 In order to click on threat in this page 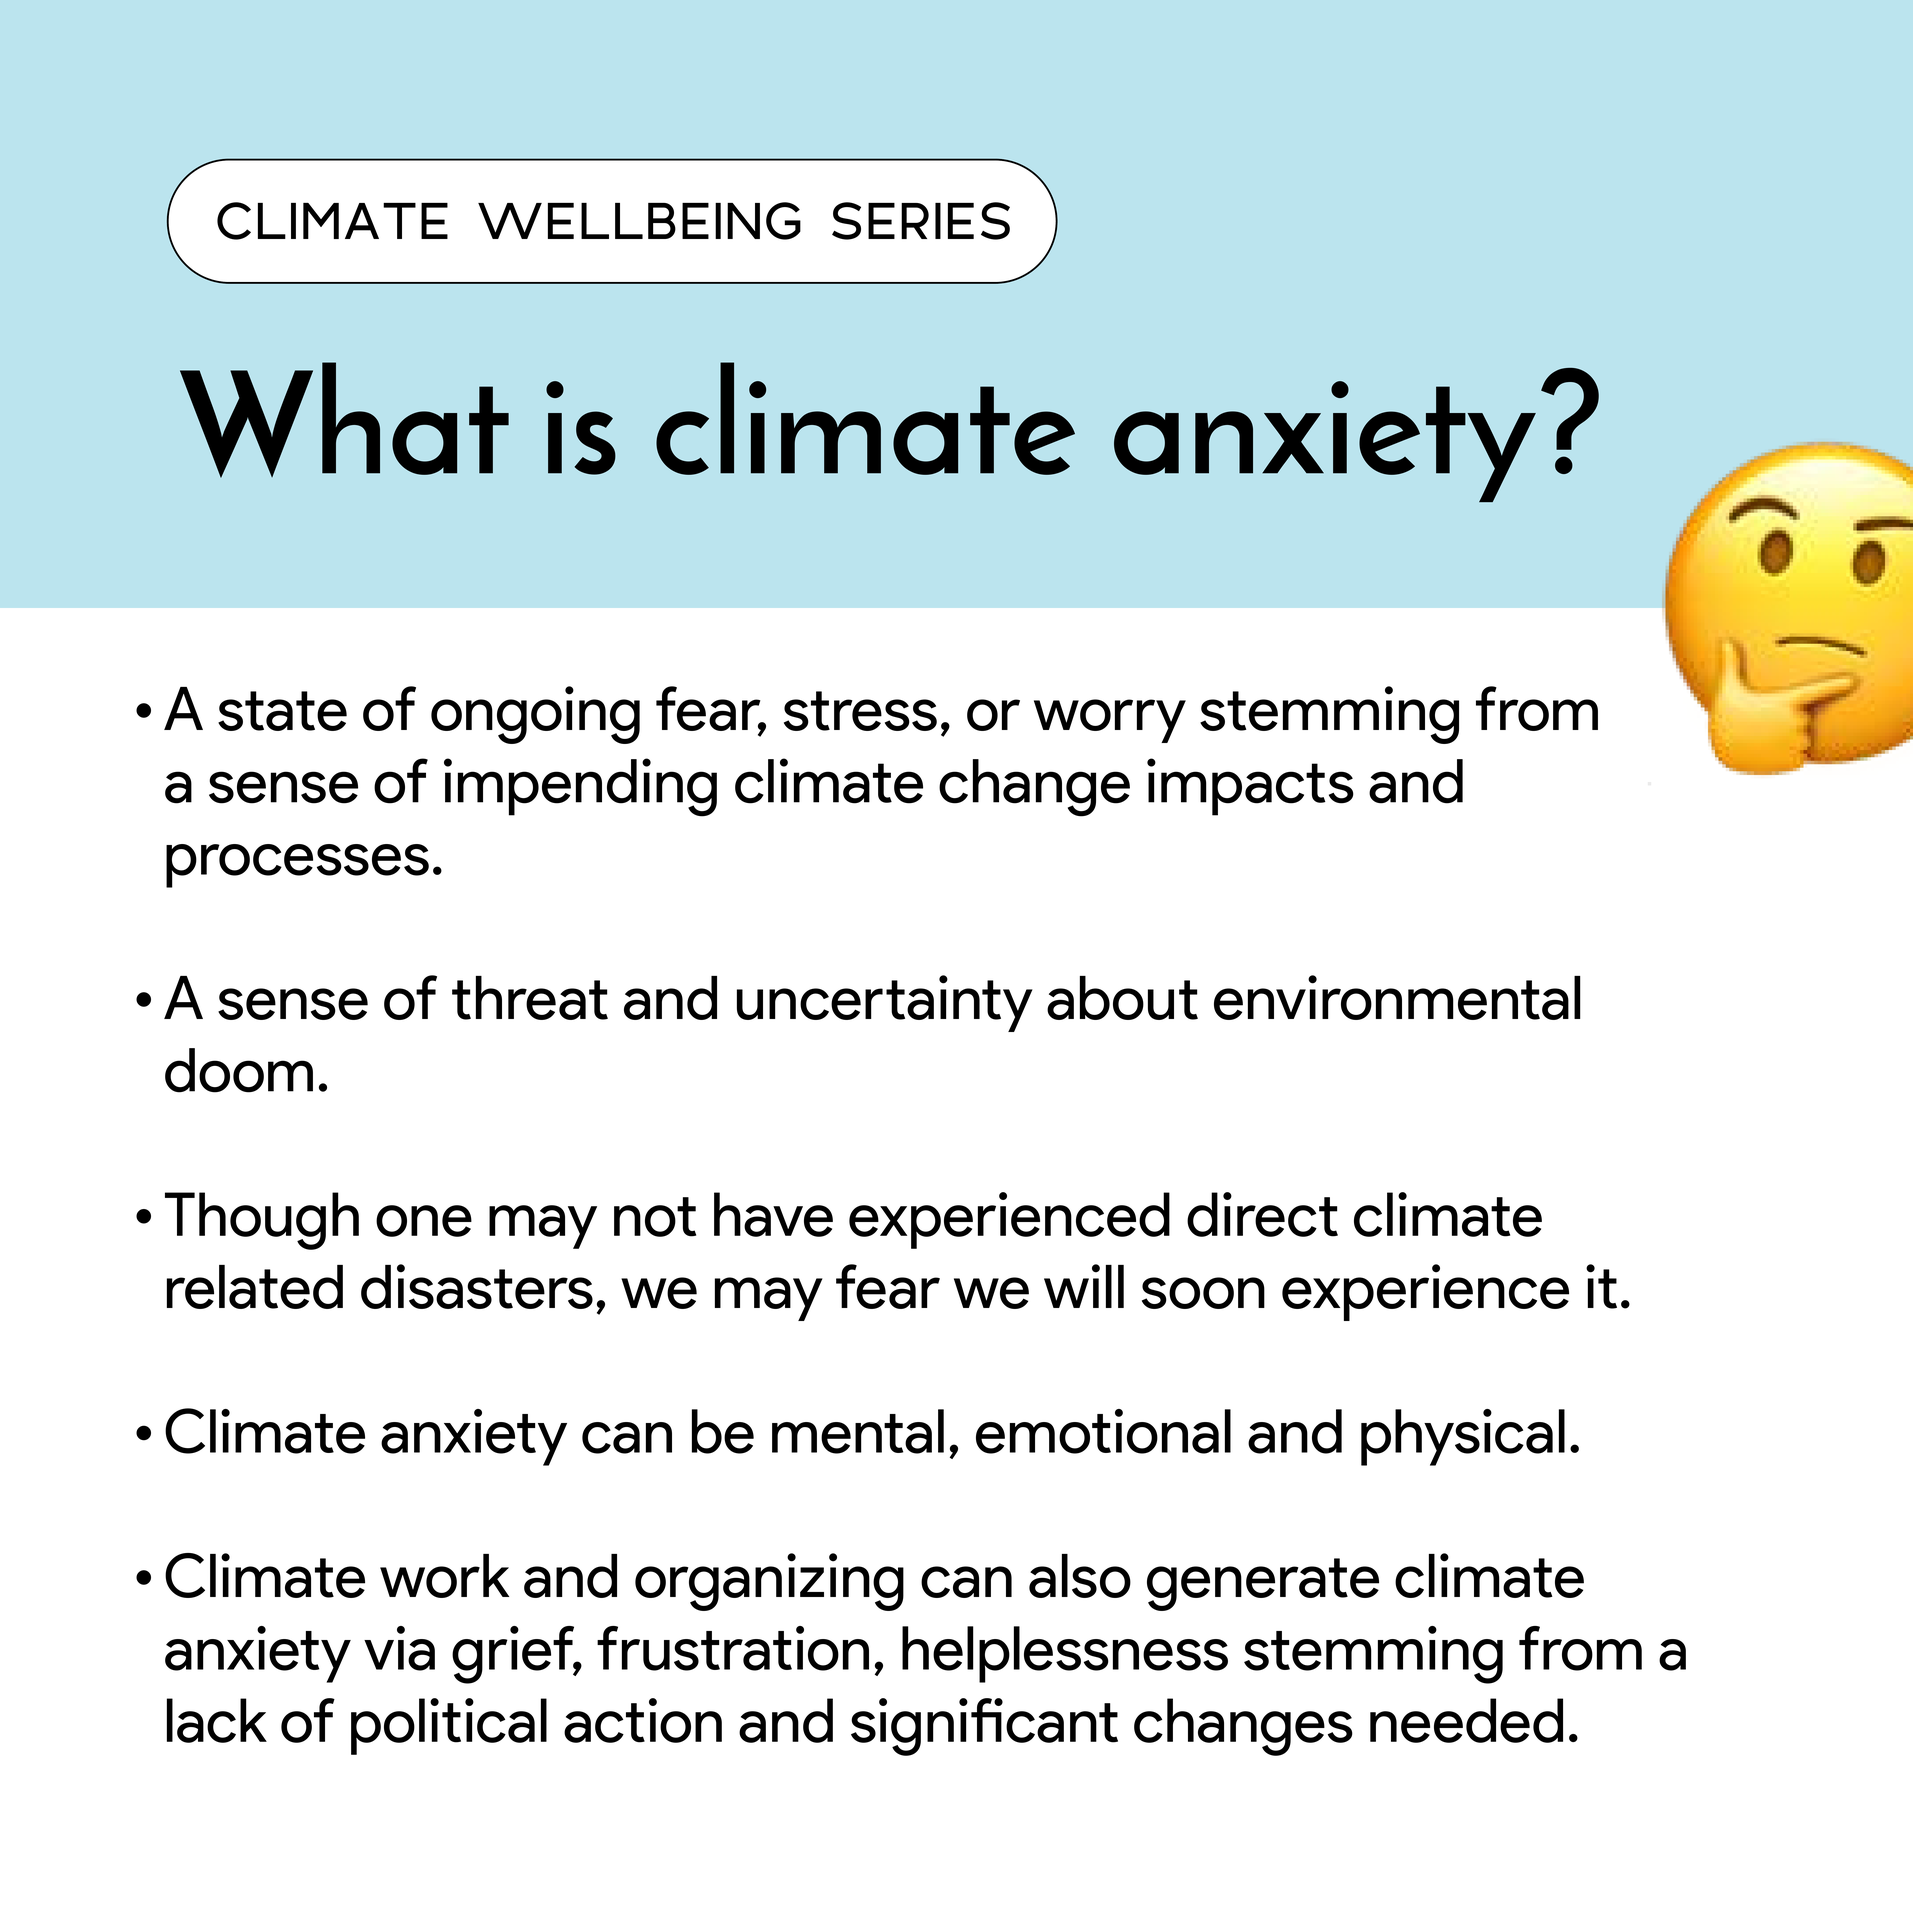, I will do `click(530, 998)`.
